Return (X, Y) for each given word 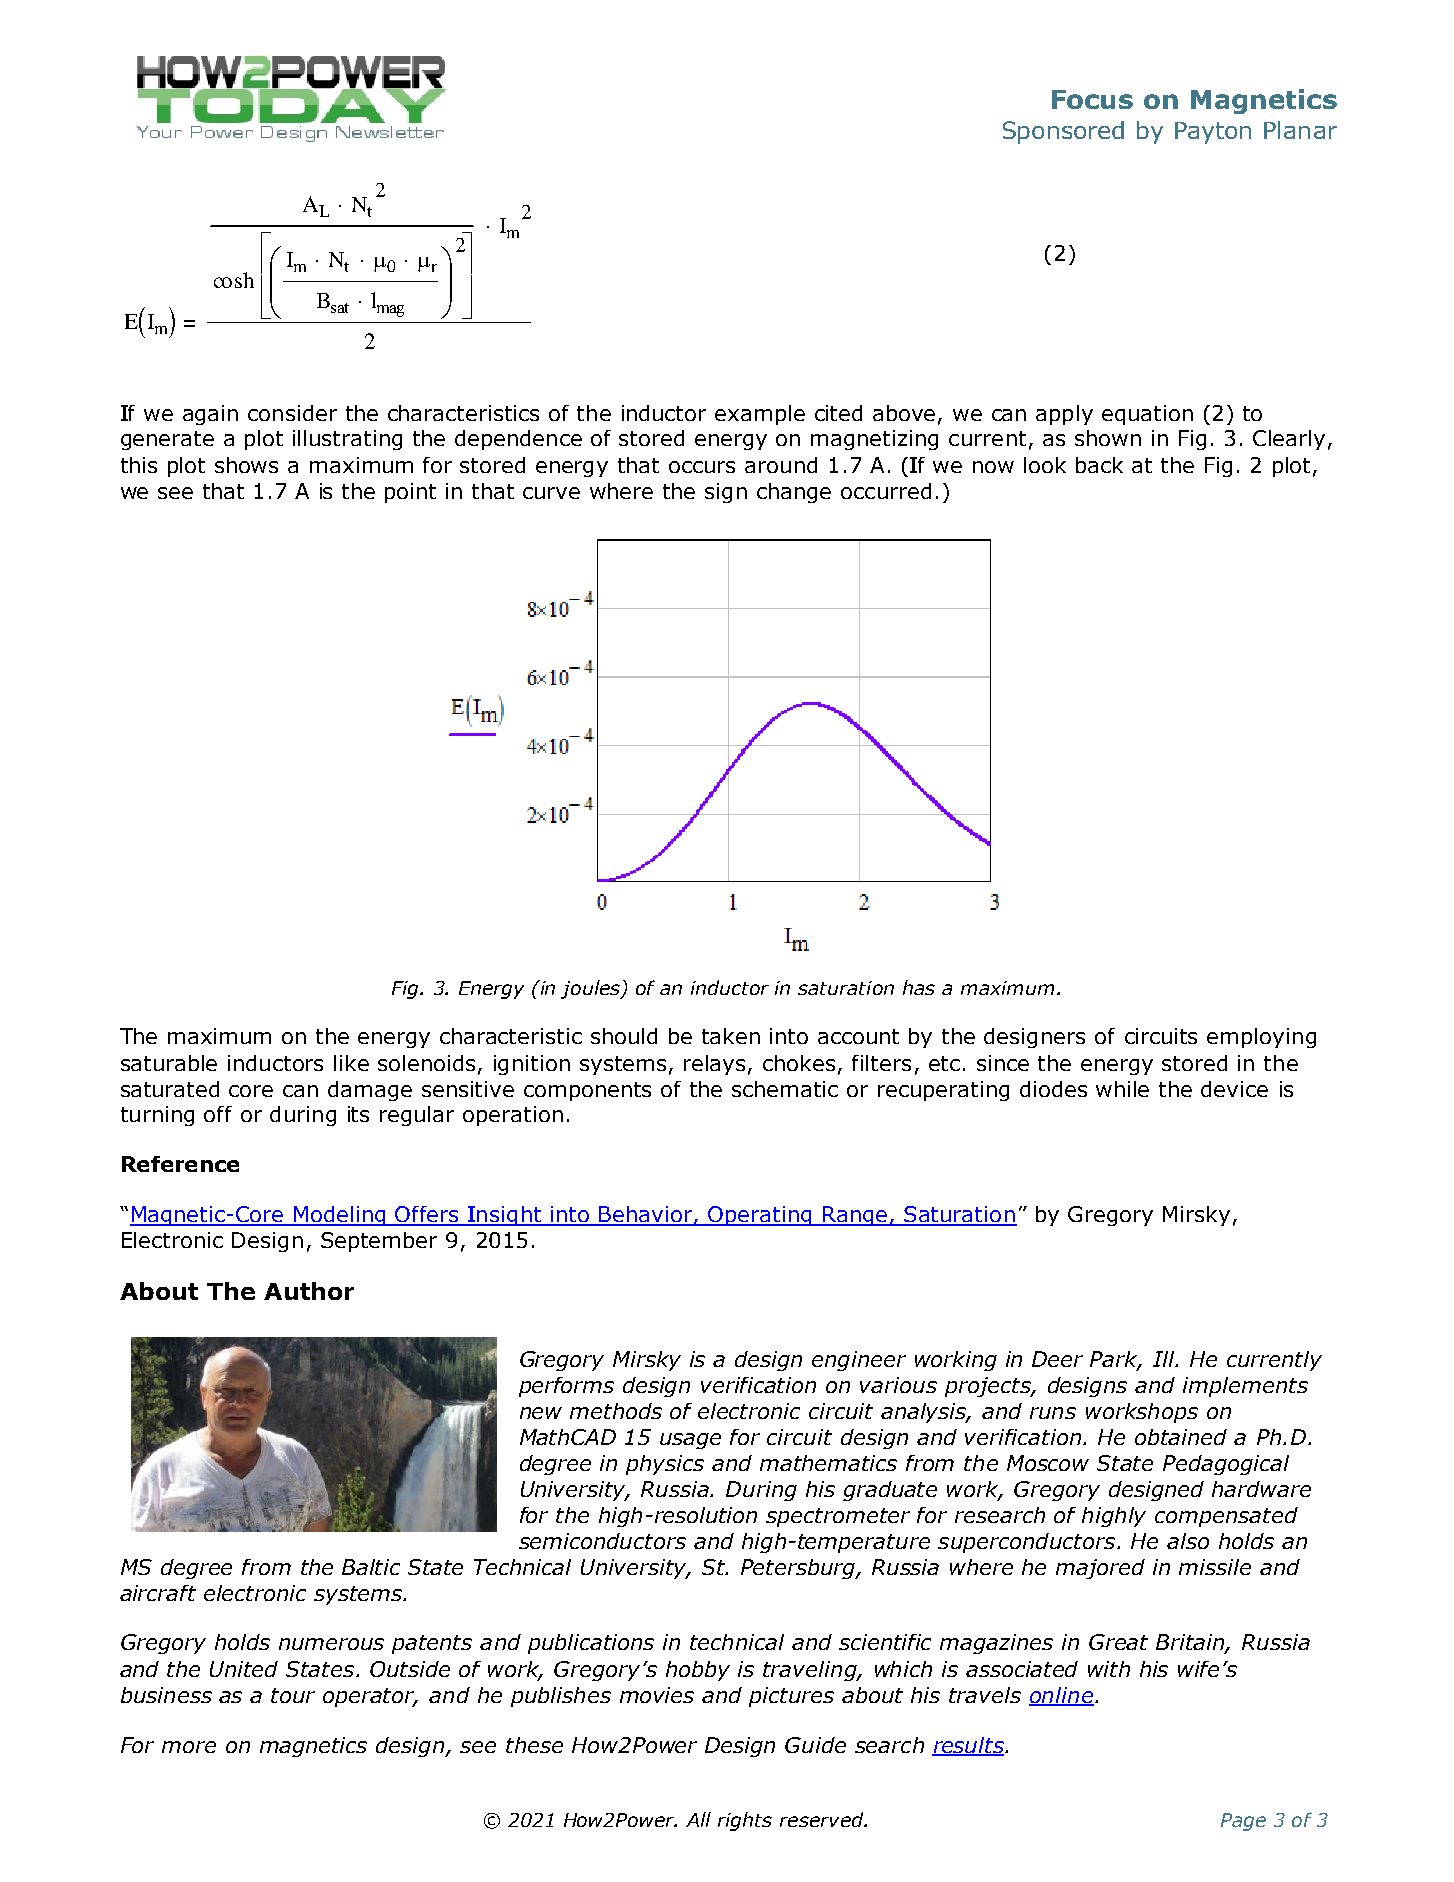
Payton (1213, 133)
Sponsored (1063, 132)
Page (1243, 1822)
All (698, 1819)
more (189, 1747)
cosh (234, 280)
